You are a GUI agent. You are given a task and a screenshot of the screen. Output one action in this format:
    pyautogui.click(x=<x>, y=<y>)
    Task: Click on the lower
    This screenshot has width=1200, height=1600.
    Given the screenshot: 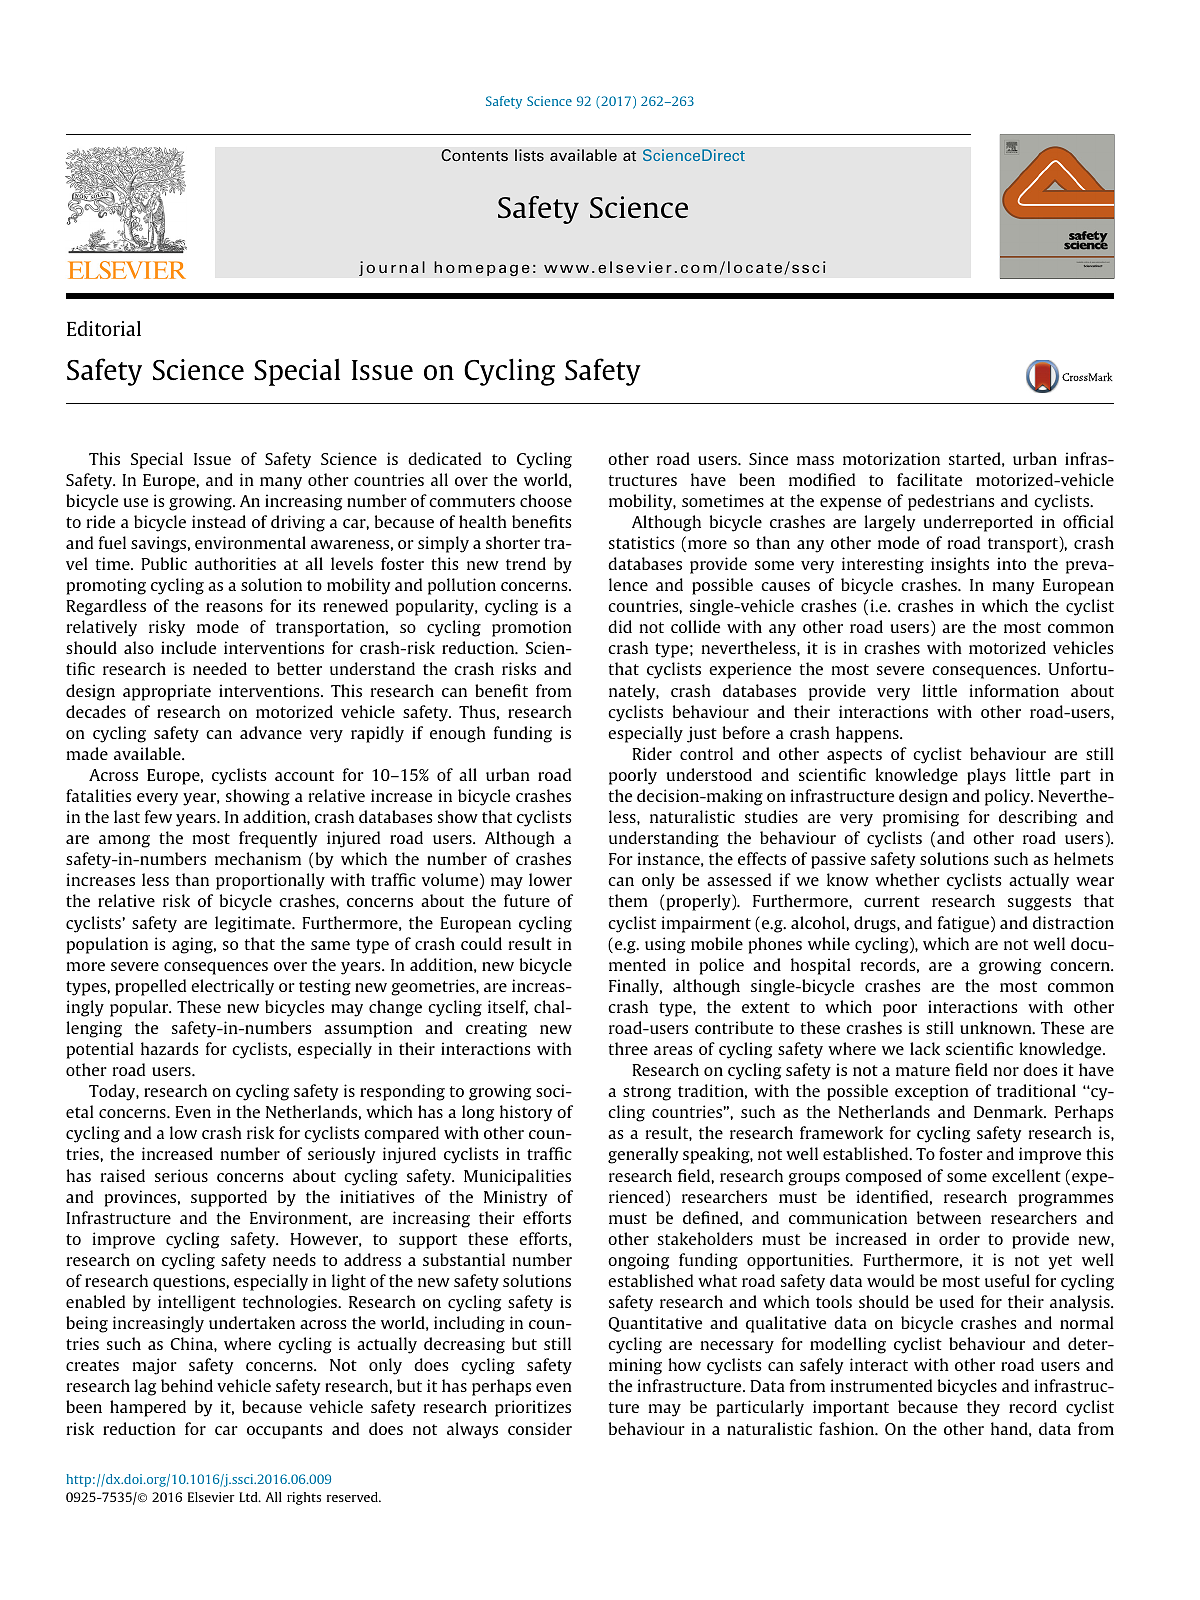 What is the action you would take?
    pyautogui.click(x=550, y=879)
